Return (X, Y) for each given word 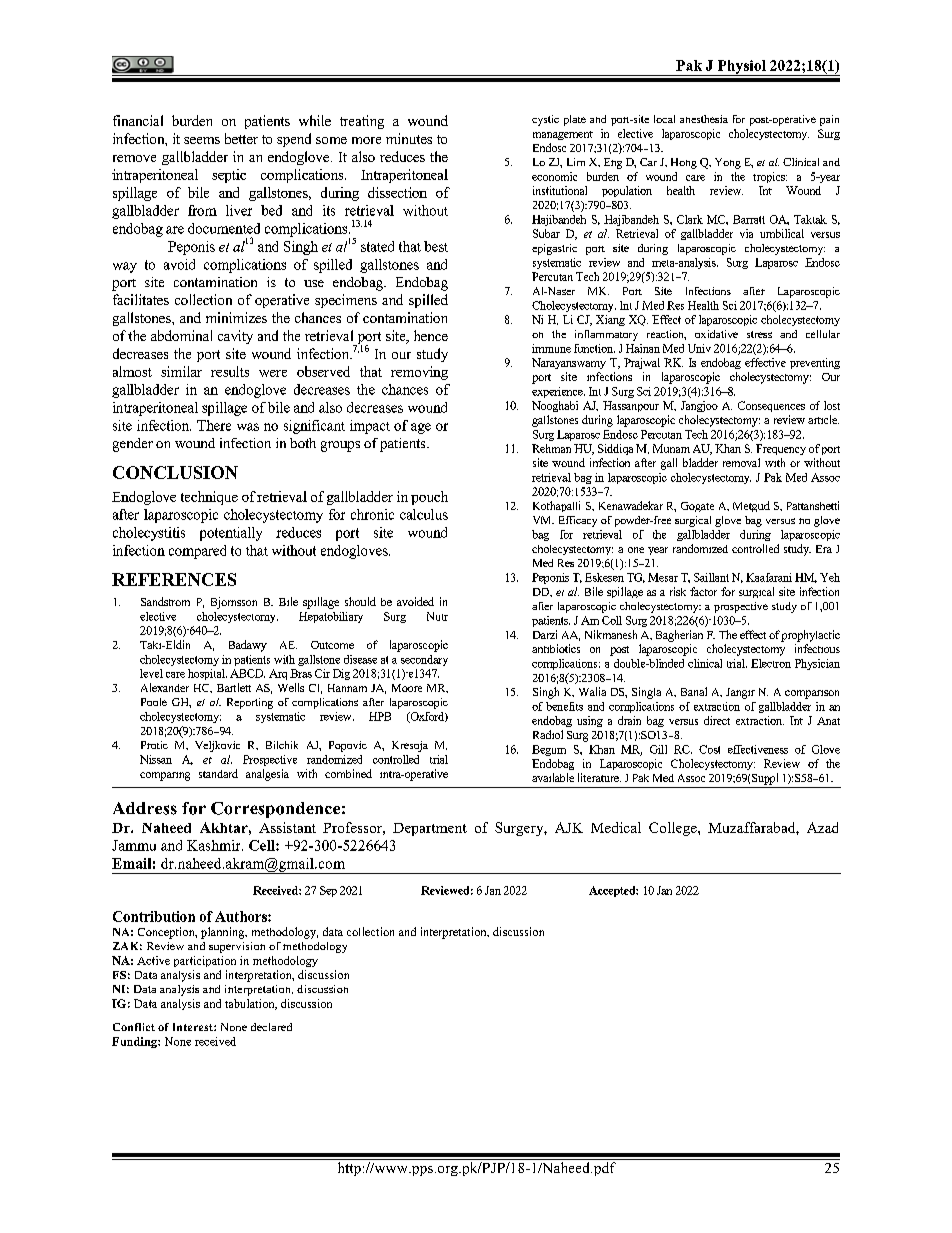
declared (271, 1027)
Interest (194, 1027)
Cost (709, 749)
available (553, 777)
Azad (822, 827)
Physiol (741, 68)
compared (197, 552)
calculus (424, 514)
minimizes (236, 317)
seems (202, 140)
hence (431, 335)
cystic (545, 120)
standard (218, 773)
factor (703, 591)
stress (759, 334)
